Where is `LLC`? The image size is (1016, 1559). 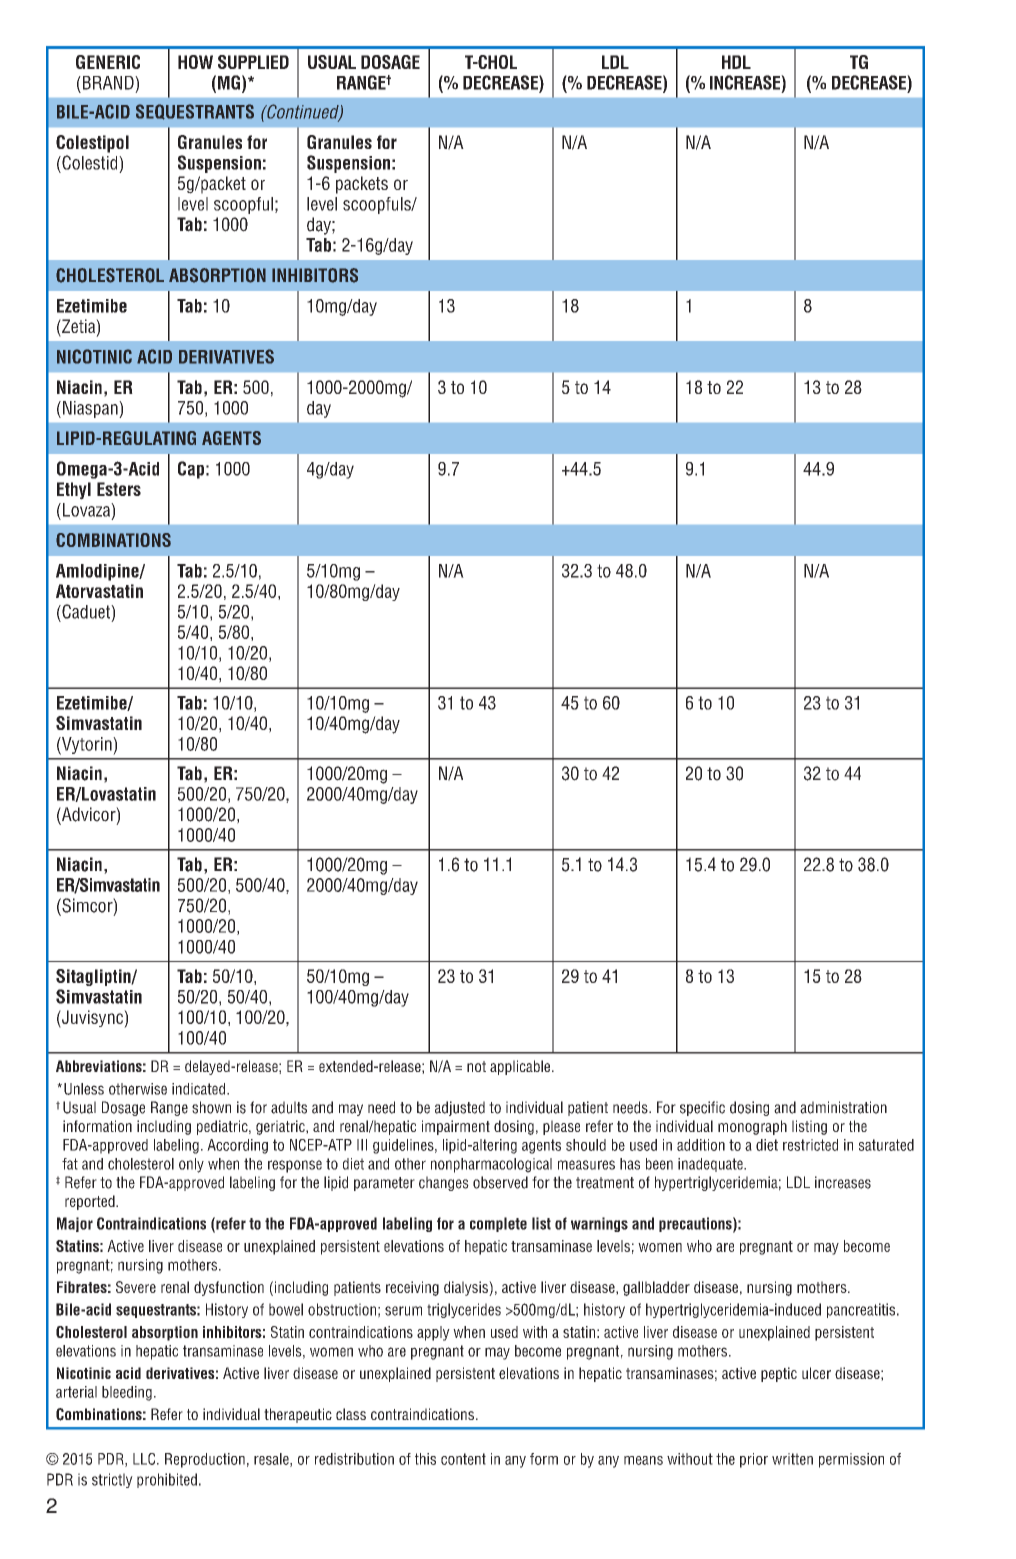
LLC is located at coordinates (145, 1459).
